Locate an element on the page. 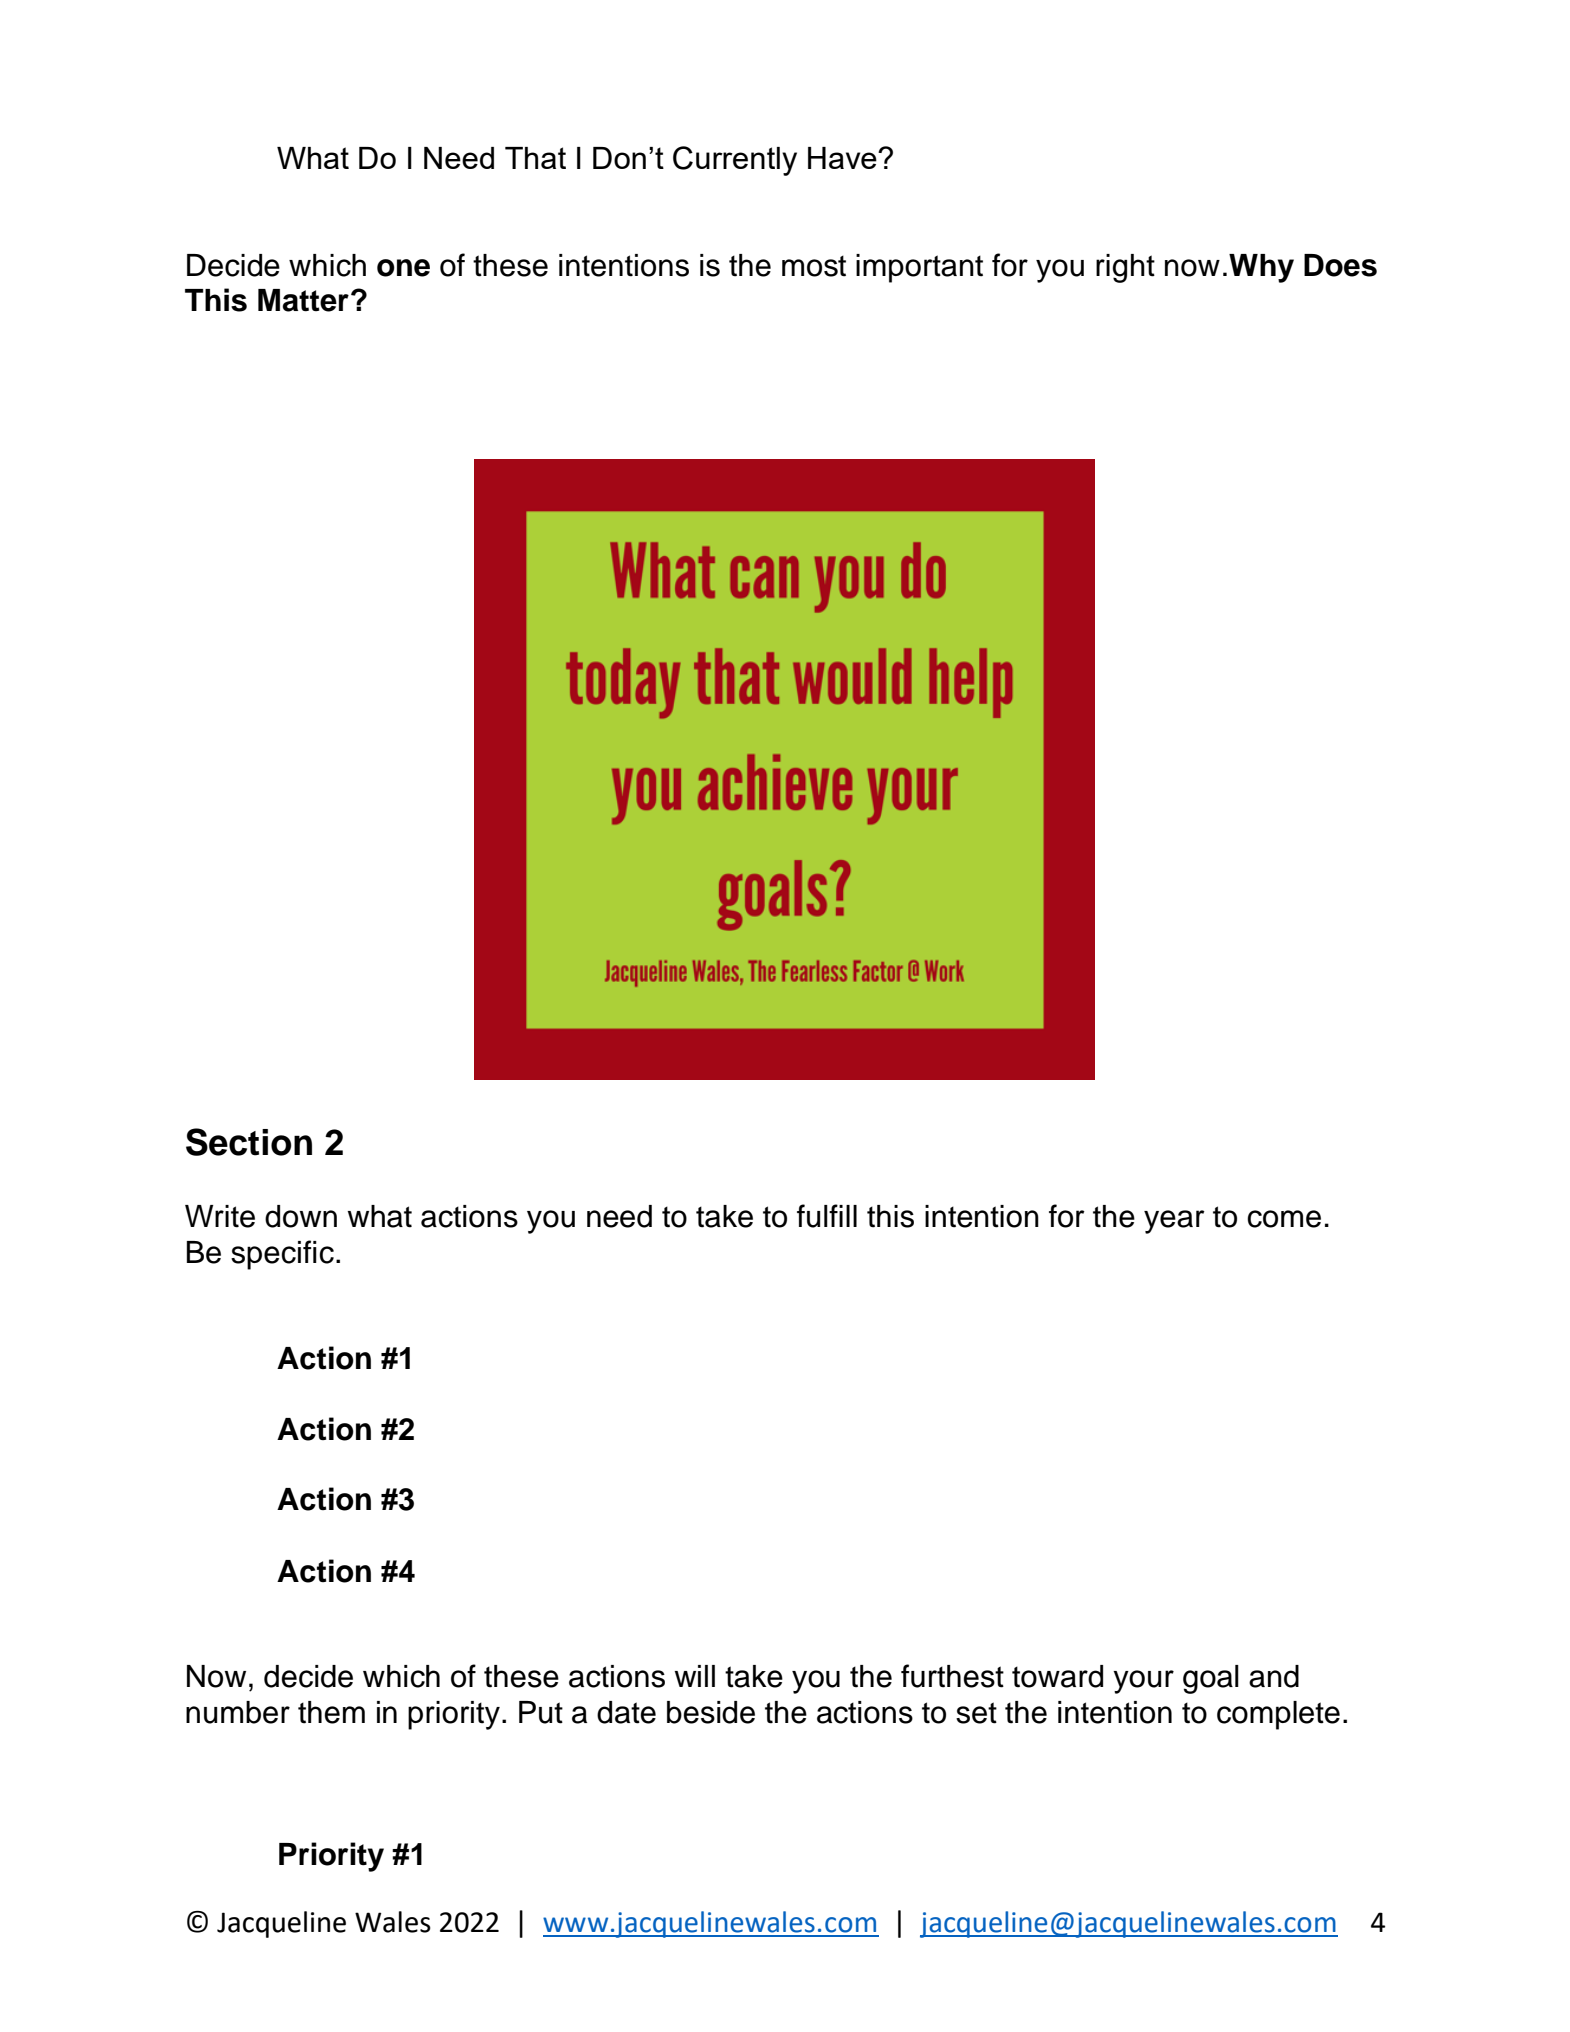 The height and width of the image is (2032, 1570). Does is located at coordinates (1340, 265).
